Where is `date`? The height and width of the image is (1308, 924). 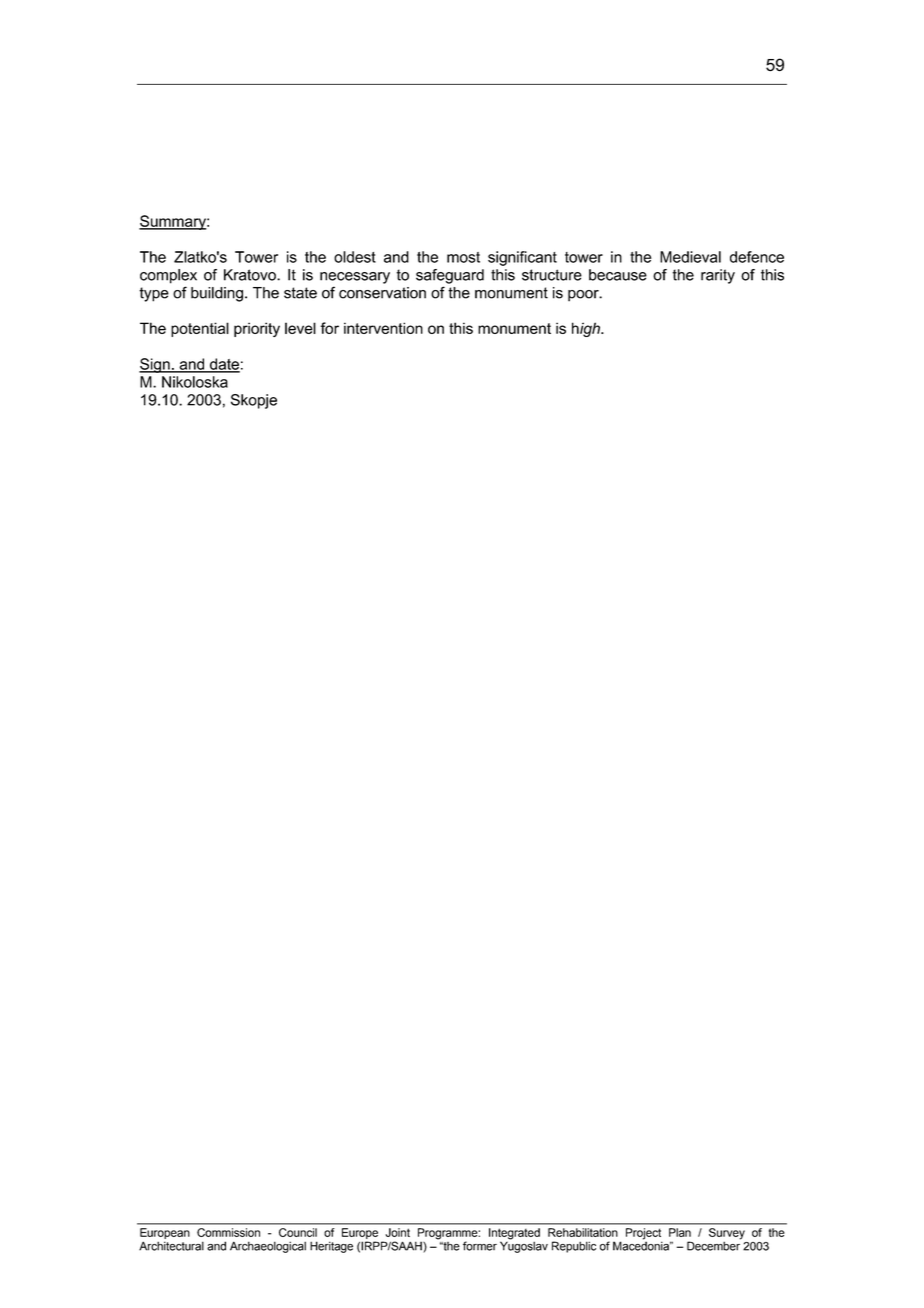
date is located at coordinates (224, 365).
